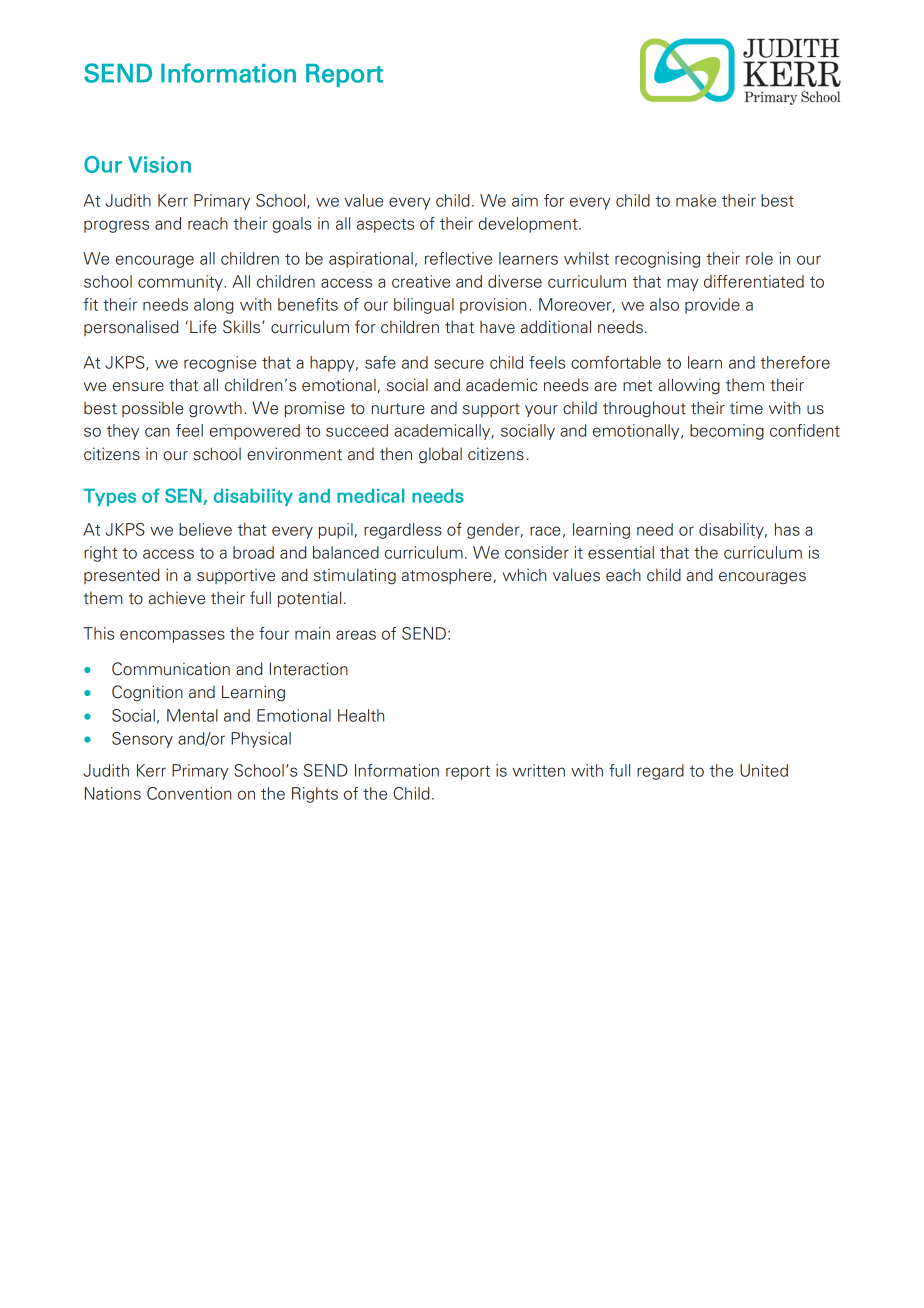  Describe the element at coordinates (116, 226) in the document. I see `progress` at that location.
